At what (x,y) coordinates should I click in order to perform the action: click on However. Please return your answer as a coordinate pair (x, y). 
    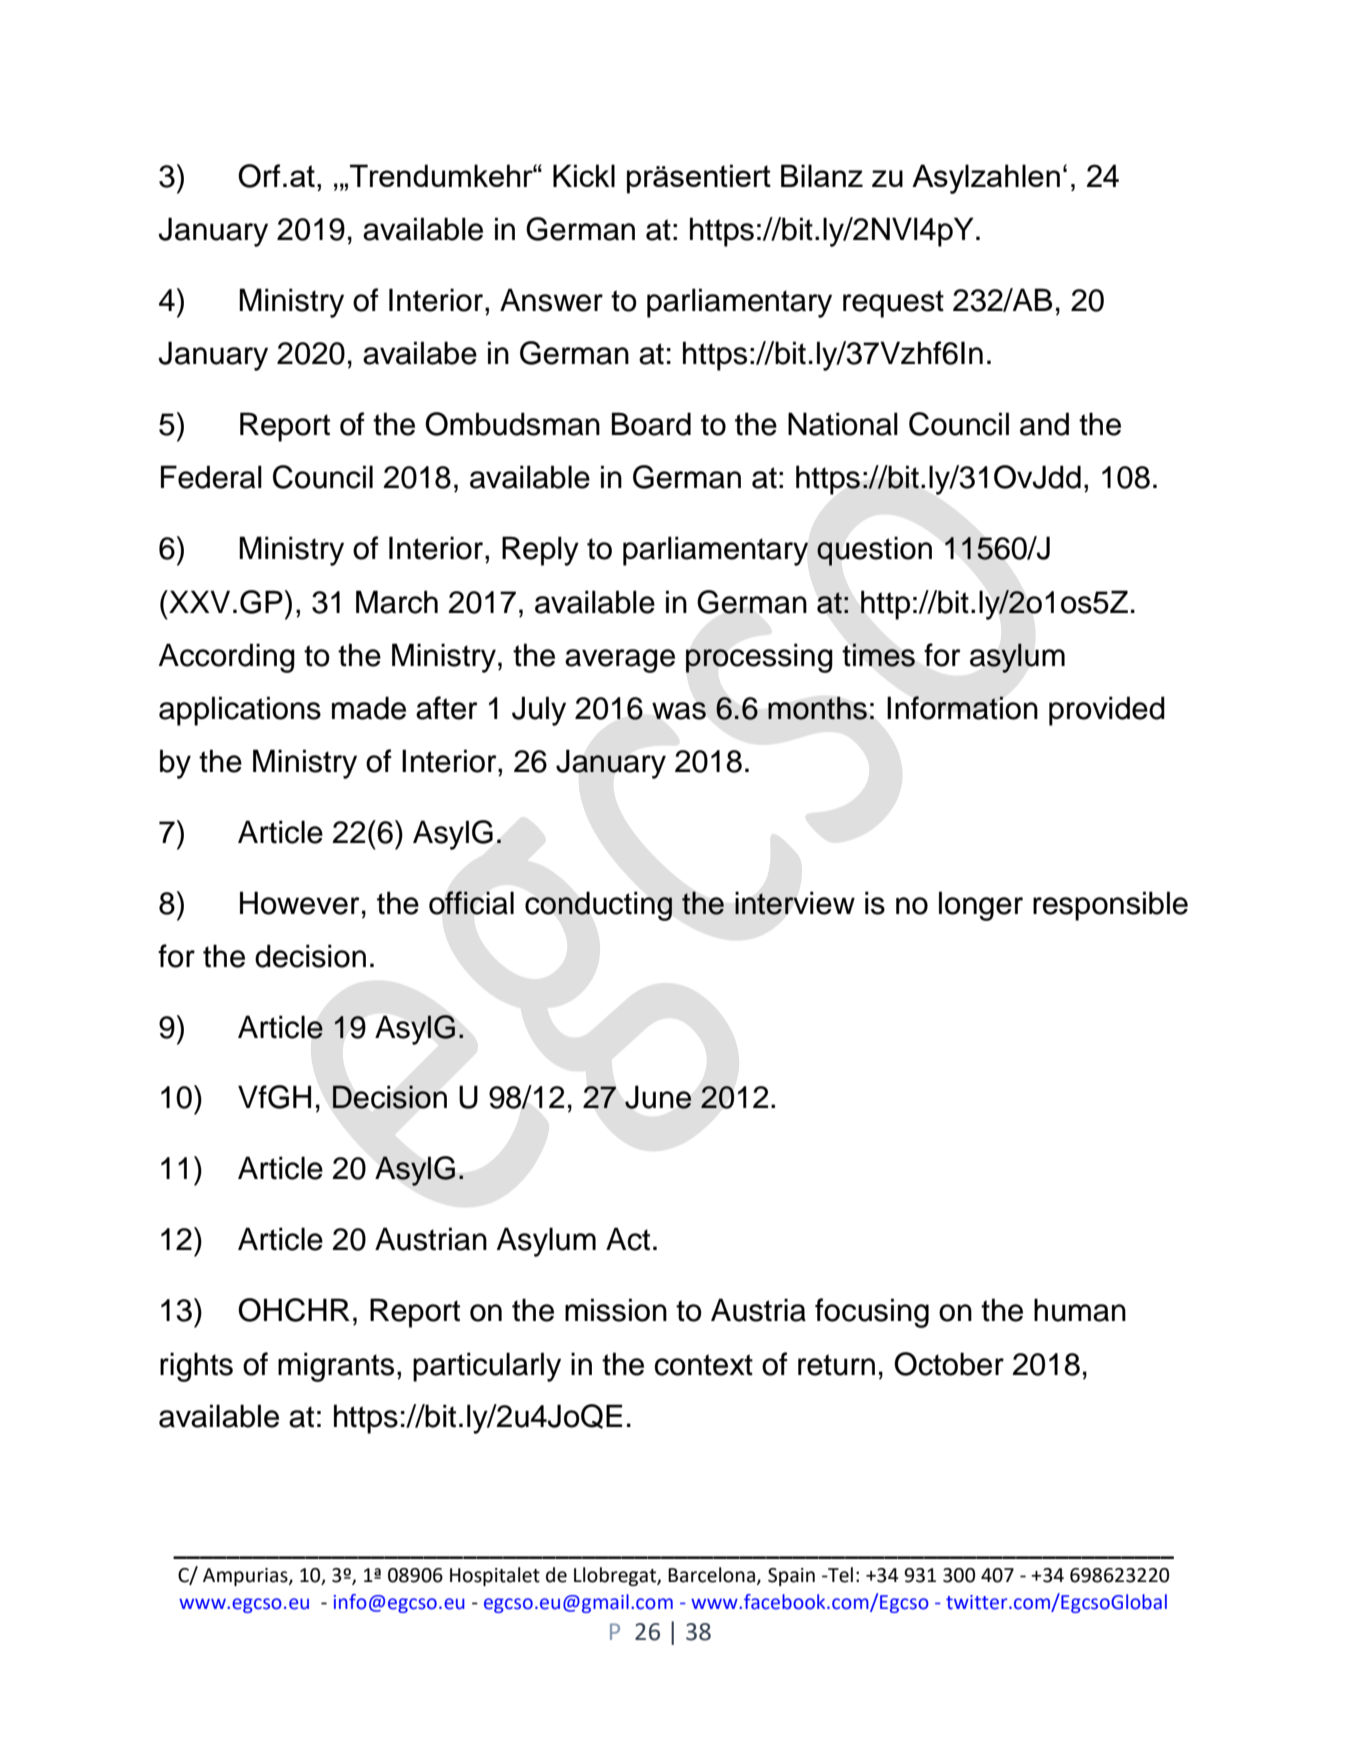
    Looking at the image, I should click on (300, 903).
